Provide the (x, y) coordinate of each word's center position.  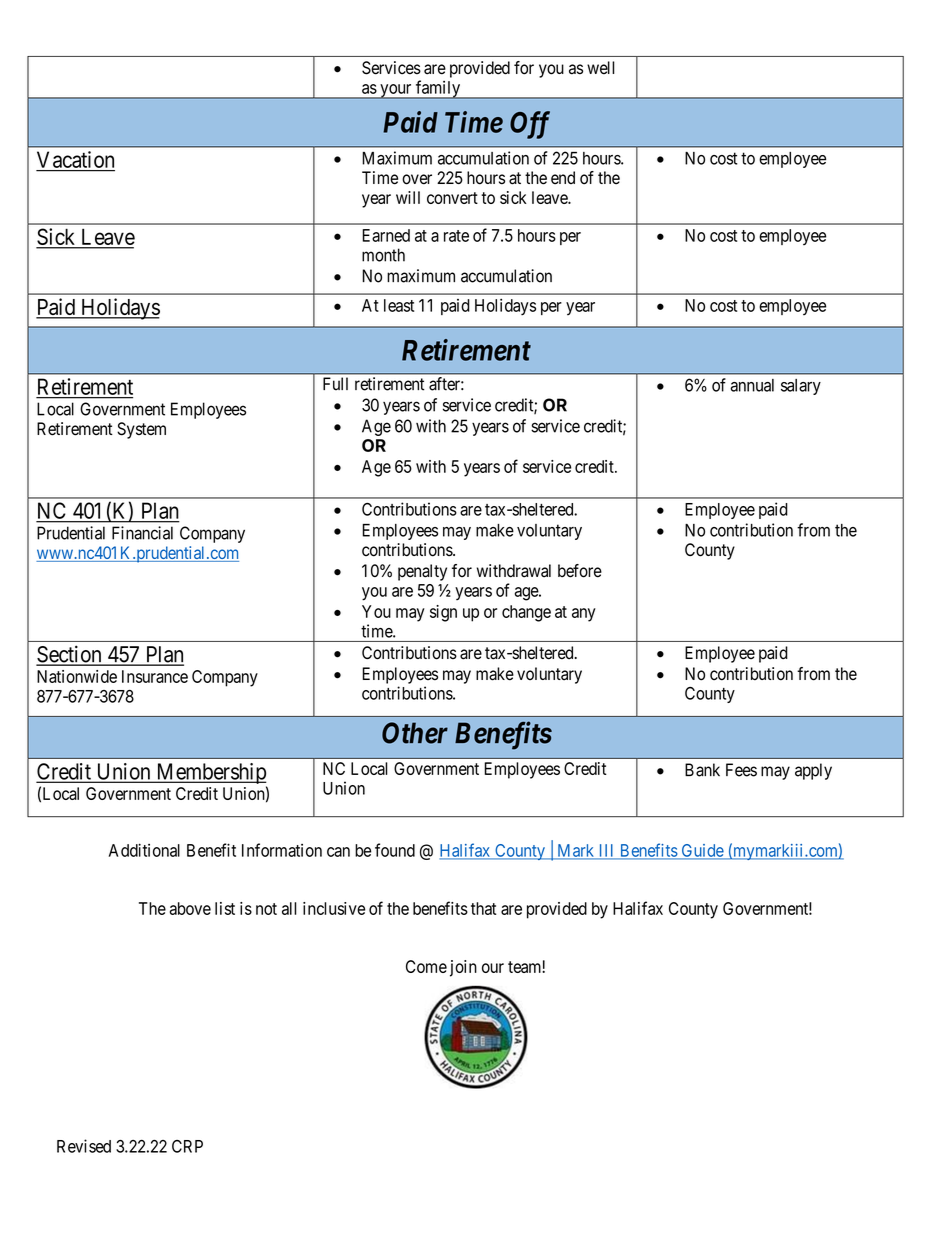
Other (415, 733)
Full (335, 384)
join (463, 968)
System (141, 430)
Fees (741, 770)
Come (426, 966)
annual (752, 385)
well (601, 68)
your (396, 91)
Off (530, 125)
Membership (210, 775)
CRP (187, 1146)
